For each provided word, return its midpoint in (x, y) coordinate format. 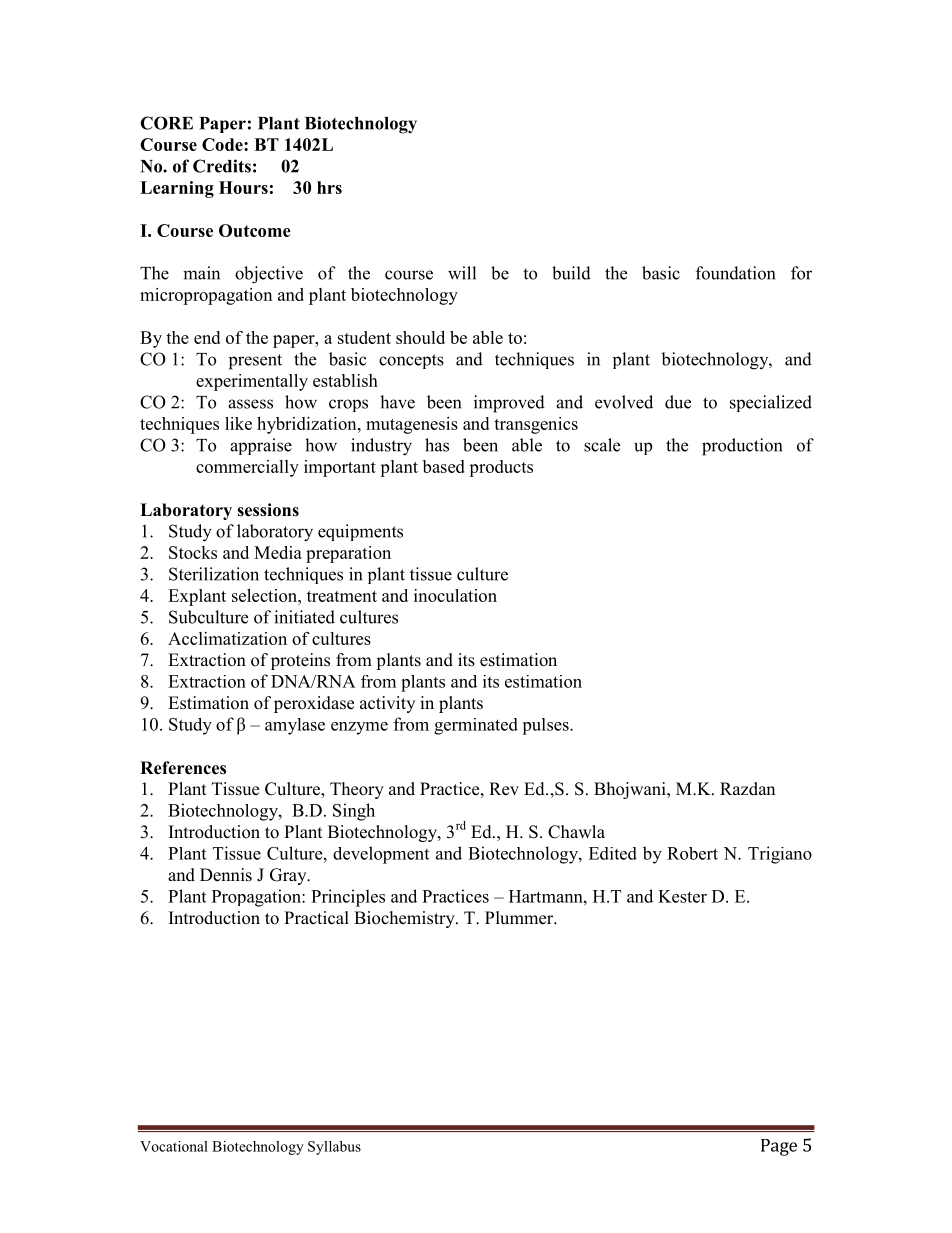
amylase (295, 726)
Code (223, 144)
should (420, 337)
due (678, 402)
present (255, 362)
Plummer (520, 918)
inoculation (455, 595)
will (462, 273)
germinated (476, 726)
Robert (692, 853)
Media (278, 552)
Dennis (226, 875)
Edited (613, 853)
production (742, 447)
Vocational (174, 1146)
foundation (735, 273)
